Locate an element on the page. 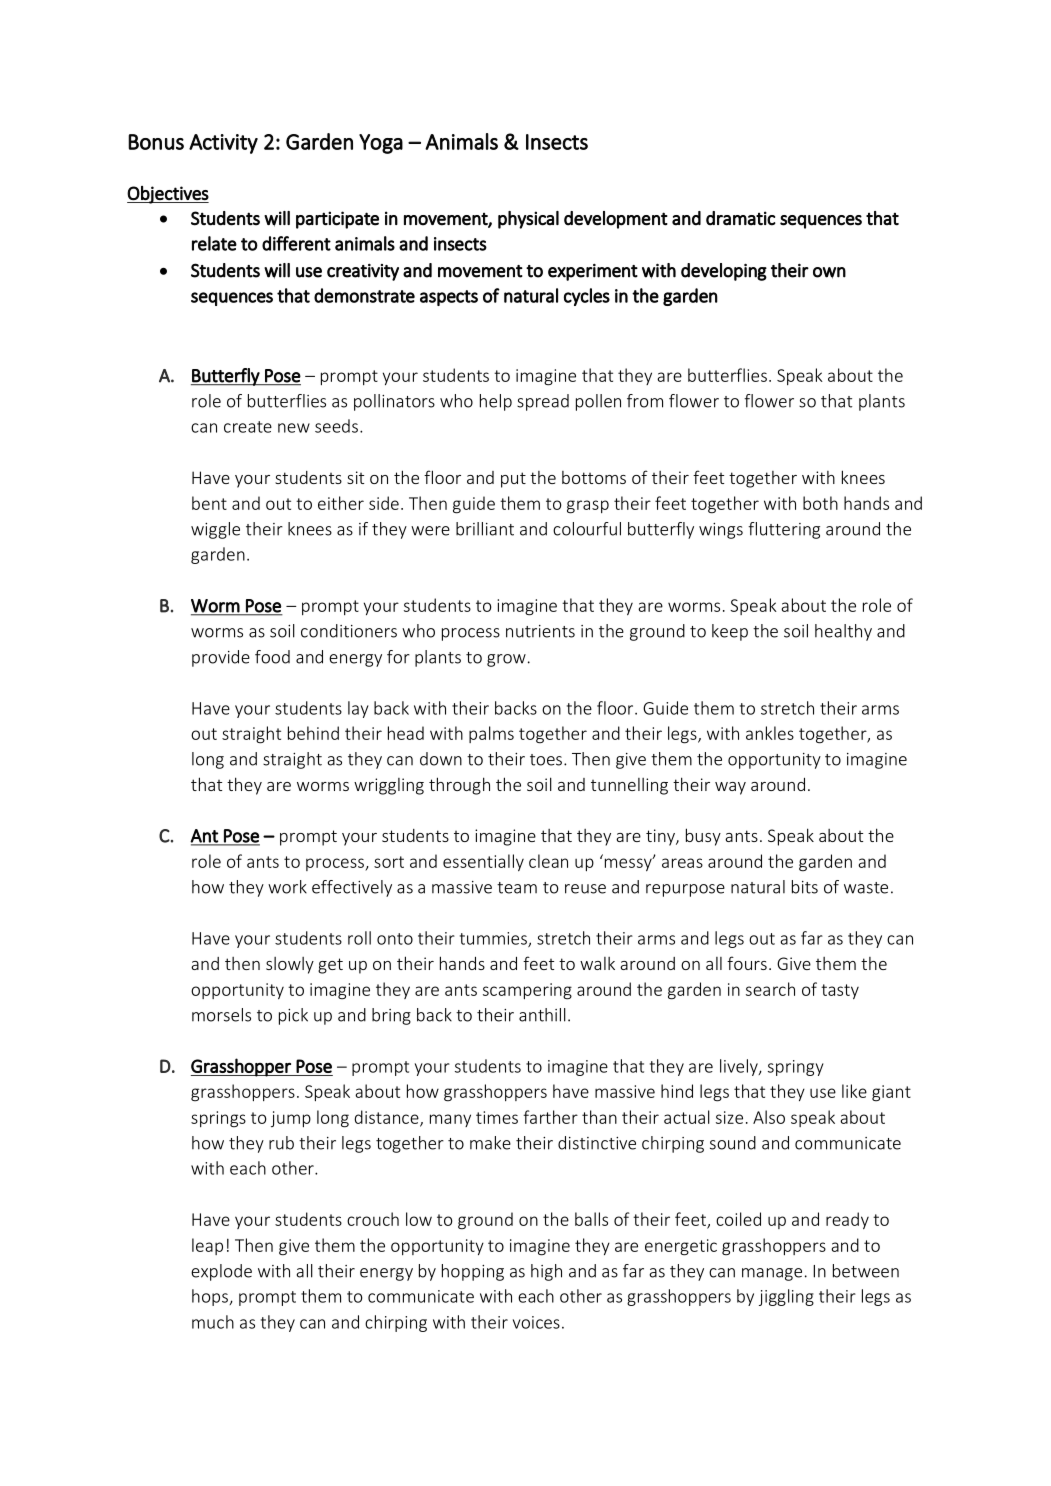 This document has height=1486, width=1051. Activity is located at coordinates (223, 144).
